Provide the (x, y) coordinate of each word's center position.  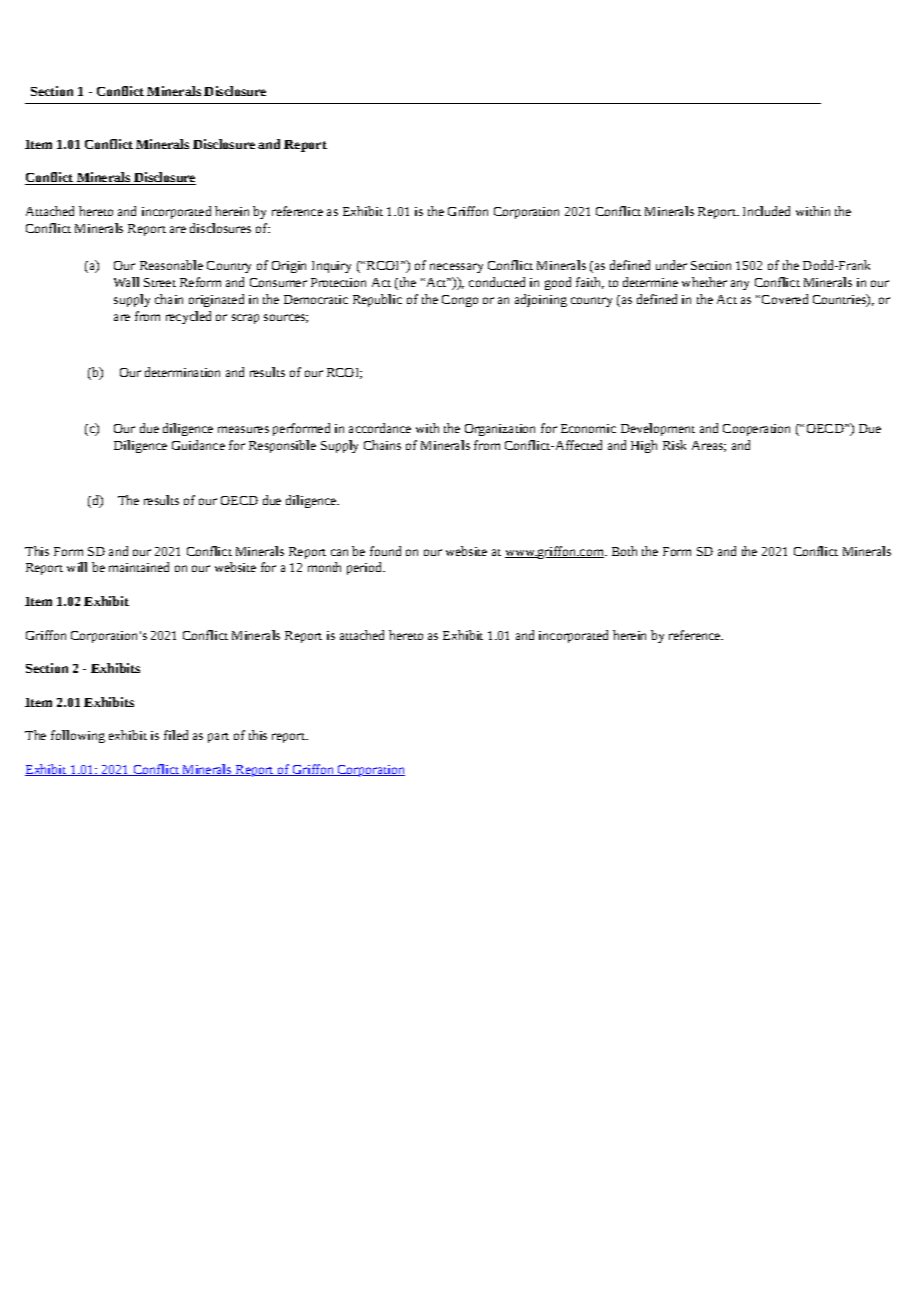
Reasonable (171, 265)
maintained (139, 567)
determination (182, 372)
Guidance (198, 445)
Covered (785, 299)
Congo (460, 301)
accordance (380, 428)
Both (624, 551)
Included (766, 211)
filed (176, 735)
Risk (674, 445)
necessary (456, 268)
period (365, 568)
